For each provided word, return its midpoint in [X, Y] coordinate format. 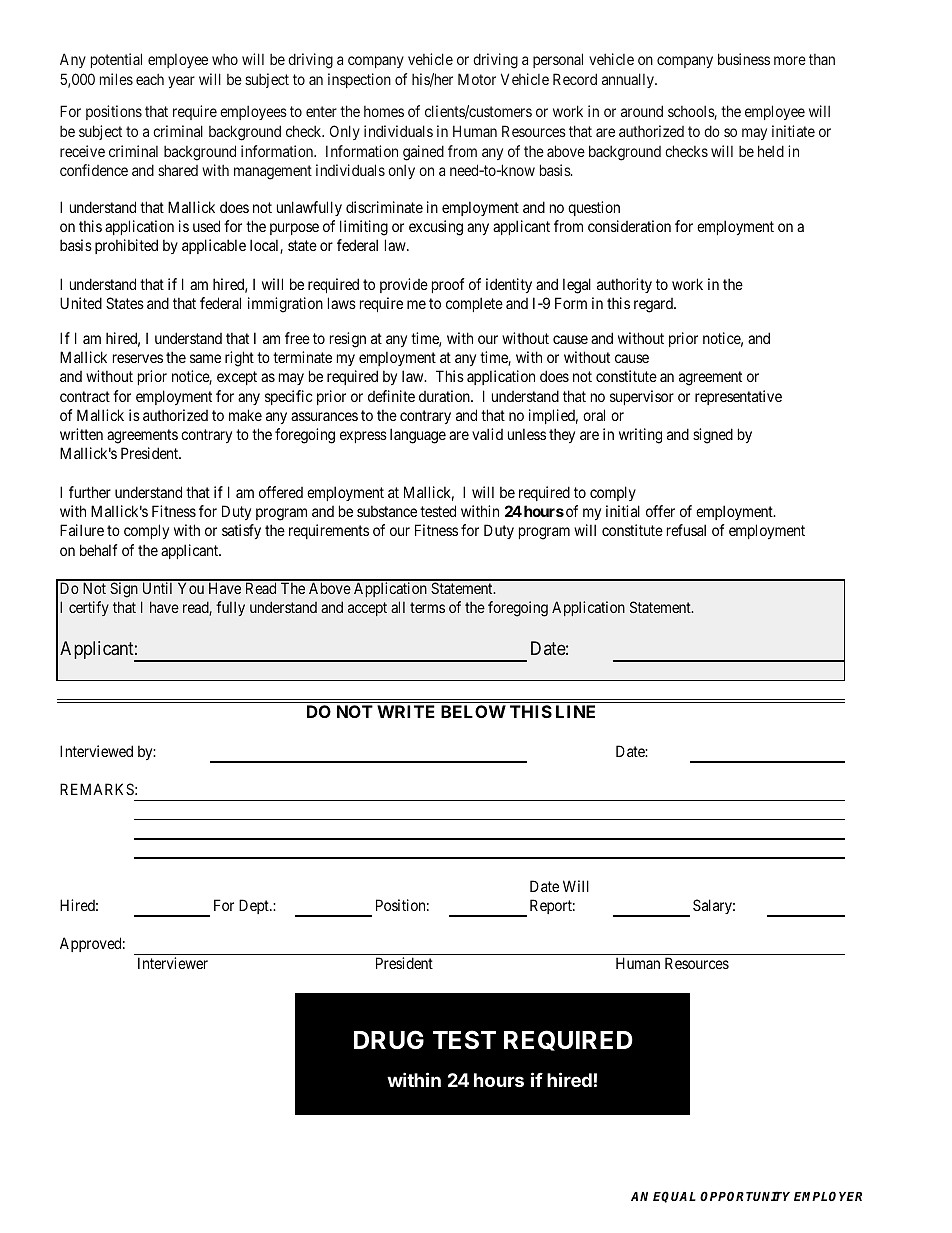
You [191, 588]
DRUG [389, 1040]
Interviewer [173, 963]
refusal [686, 530]
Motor [477, 79]
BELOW [473, 711]
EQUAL [674, 1197]
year [181, 82]
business [744, 59]
